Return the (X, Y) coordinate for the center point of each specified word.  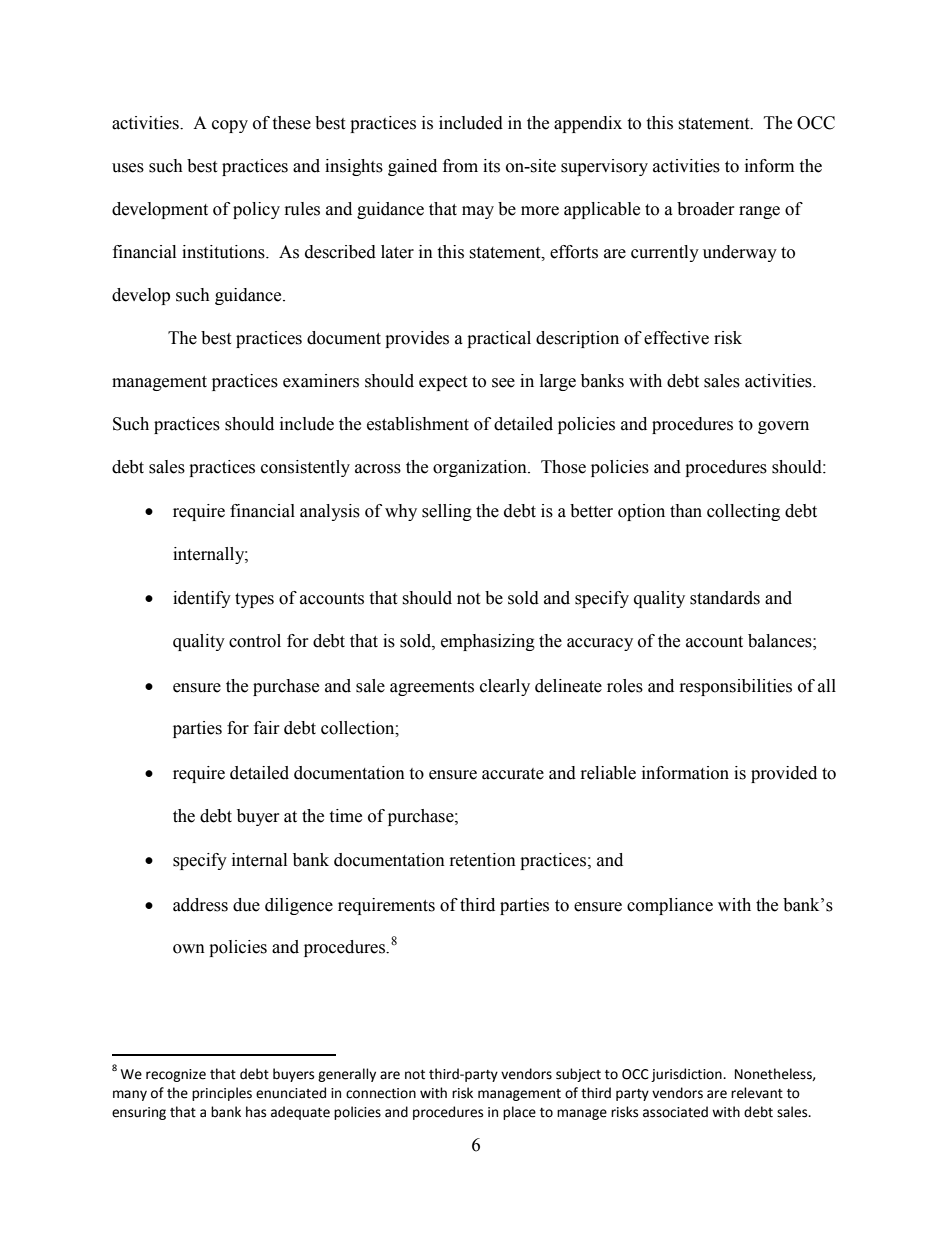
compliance (670, 906)
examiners (321, 381)
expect (443, 383)
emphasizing (488, 642)
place (519, 1113)
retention (483, 860)
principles (222, 1094)
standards (725, 598)
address (200, 905)
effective (676, 338)
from (460, 166)
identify (202, 599)
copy (230, 126)
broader (706, 209)
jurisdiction (687, 1075)
